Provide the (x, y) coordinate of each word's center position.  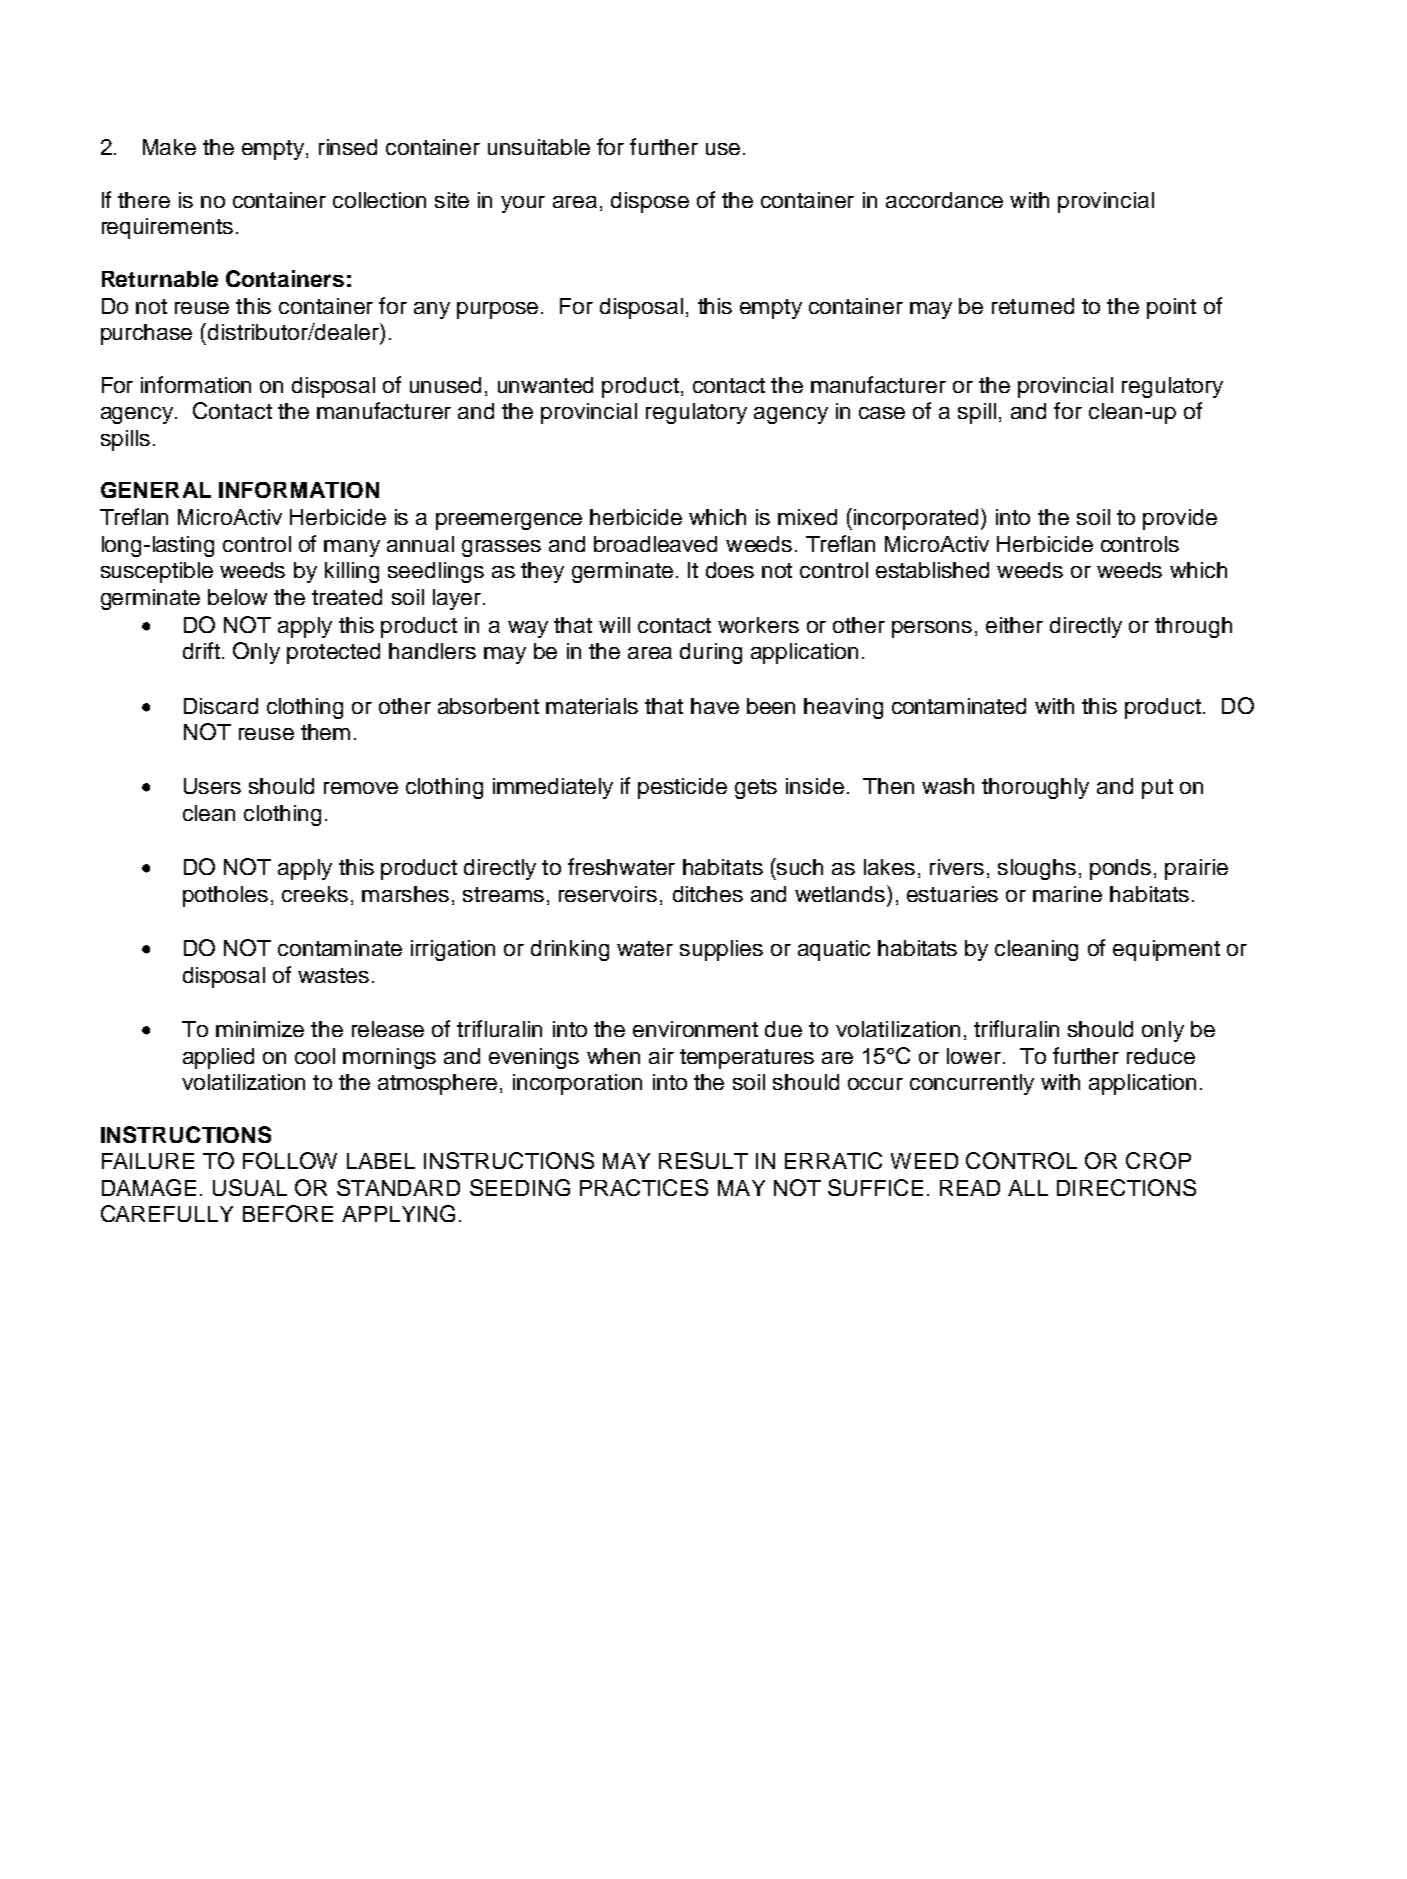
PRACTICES (644, 1187)
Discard (221, 706)
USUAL (250, 1187)
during (711, 653)
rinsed (348, 147)
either (1014, 625)
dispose (650, 202)
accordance (944, 200)
